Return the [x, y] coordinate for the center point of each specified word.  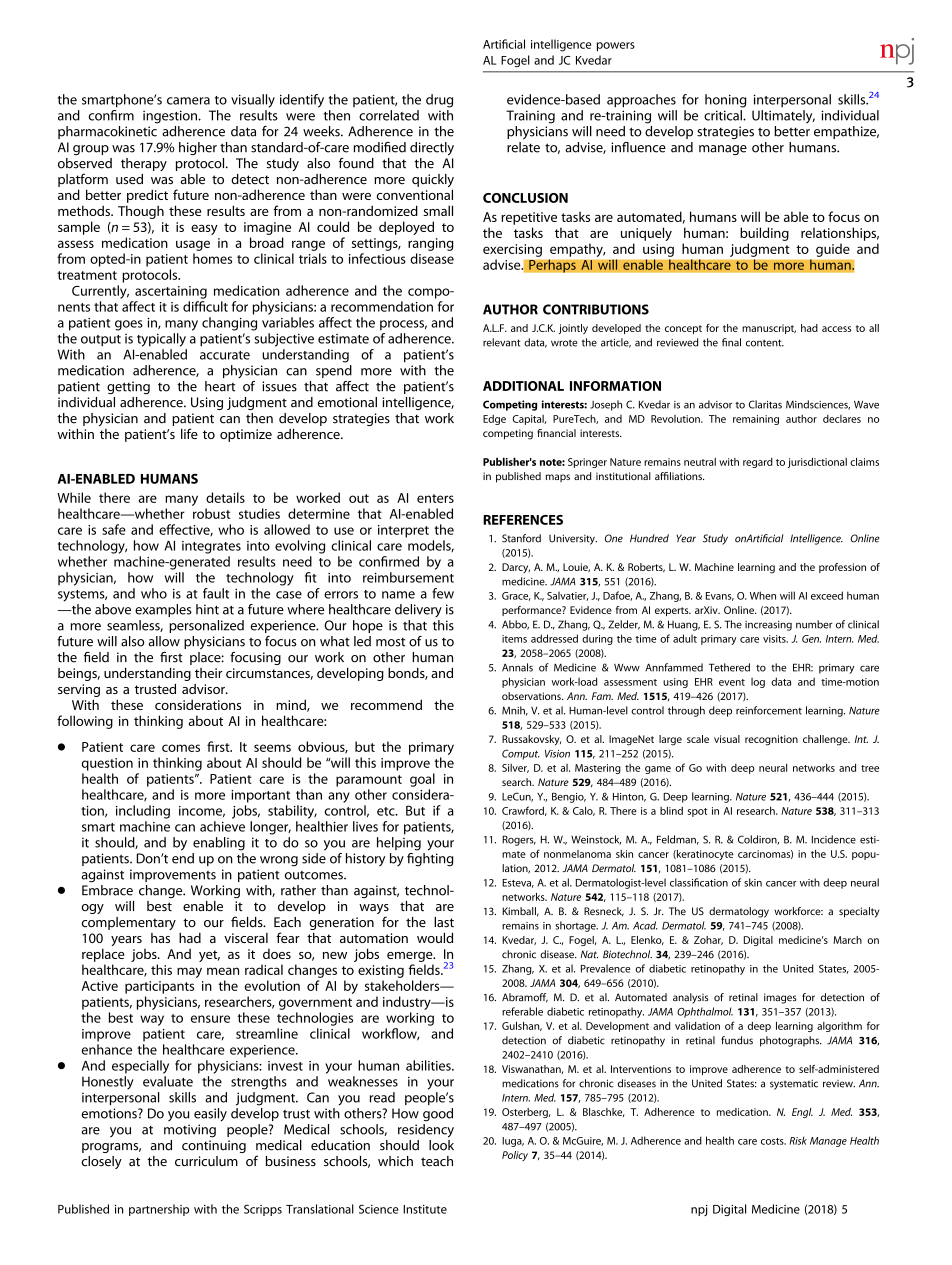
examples [163, 610]
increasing [768, 626]
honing [725, 101]
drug [439, 101]
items [514, 639]
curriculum [206, 1161]
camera [188, 101]
